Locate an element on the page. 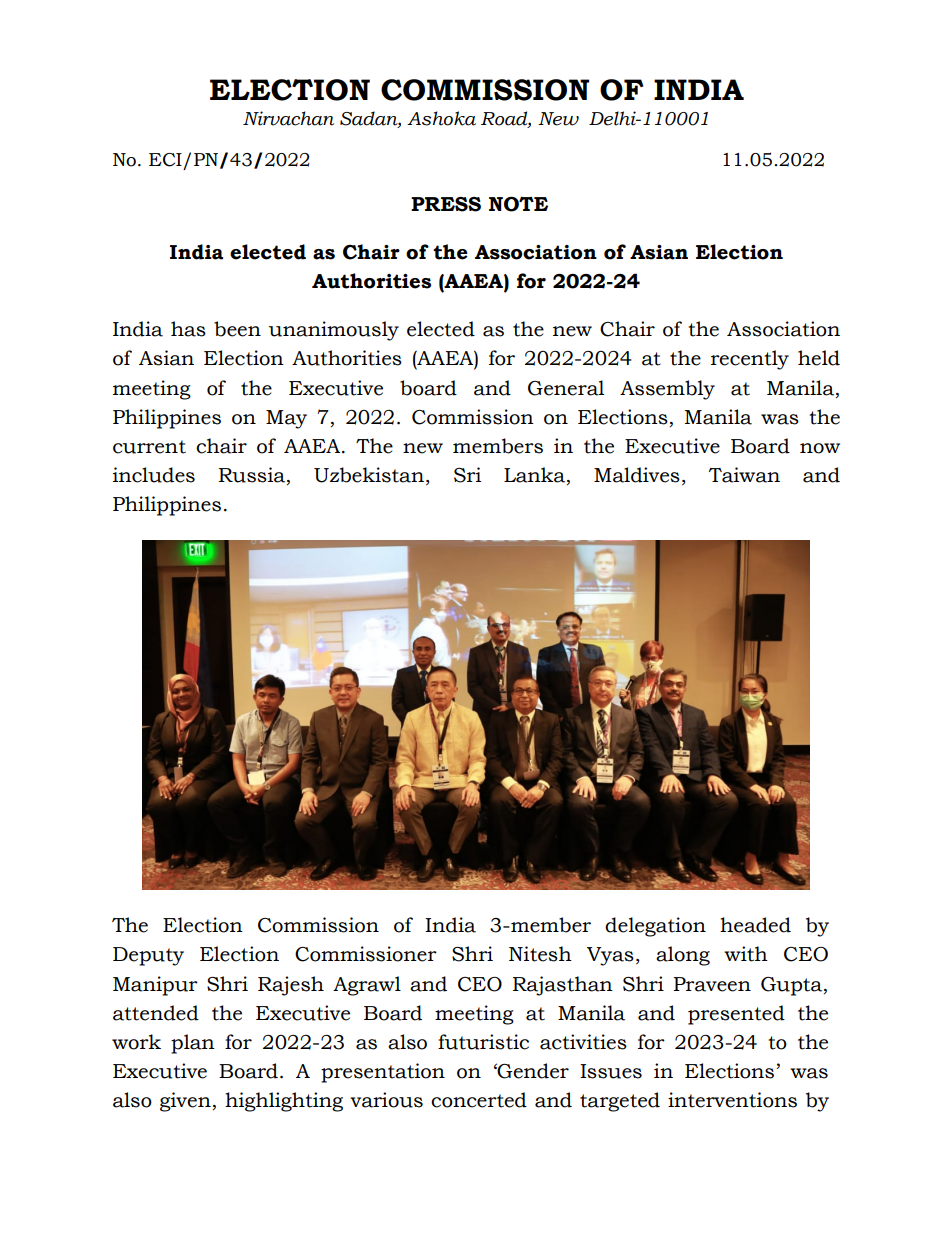 The width and height of the image is (952, 1233). Deputy is located at coordinates (148, 956).
